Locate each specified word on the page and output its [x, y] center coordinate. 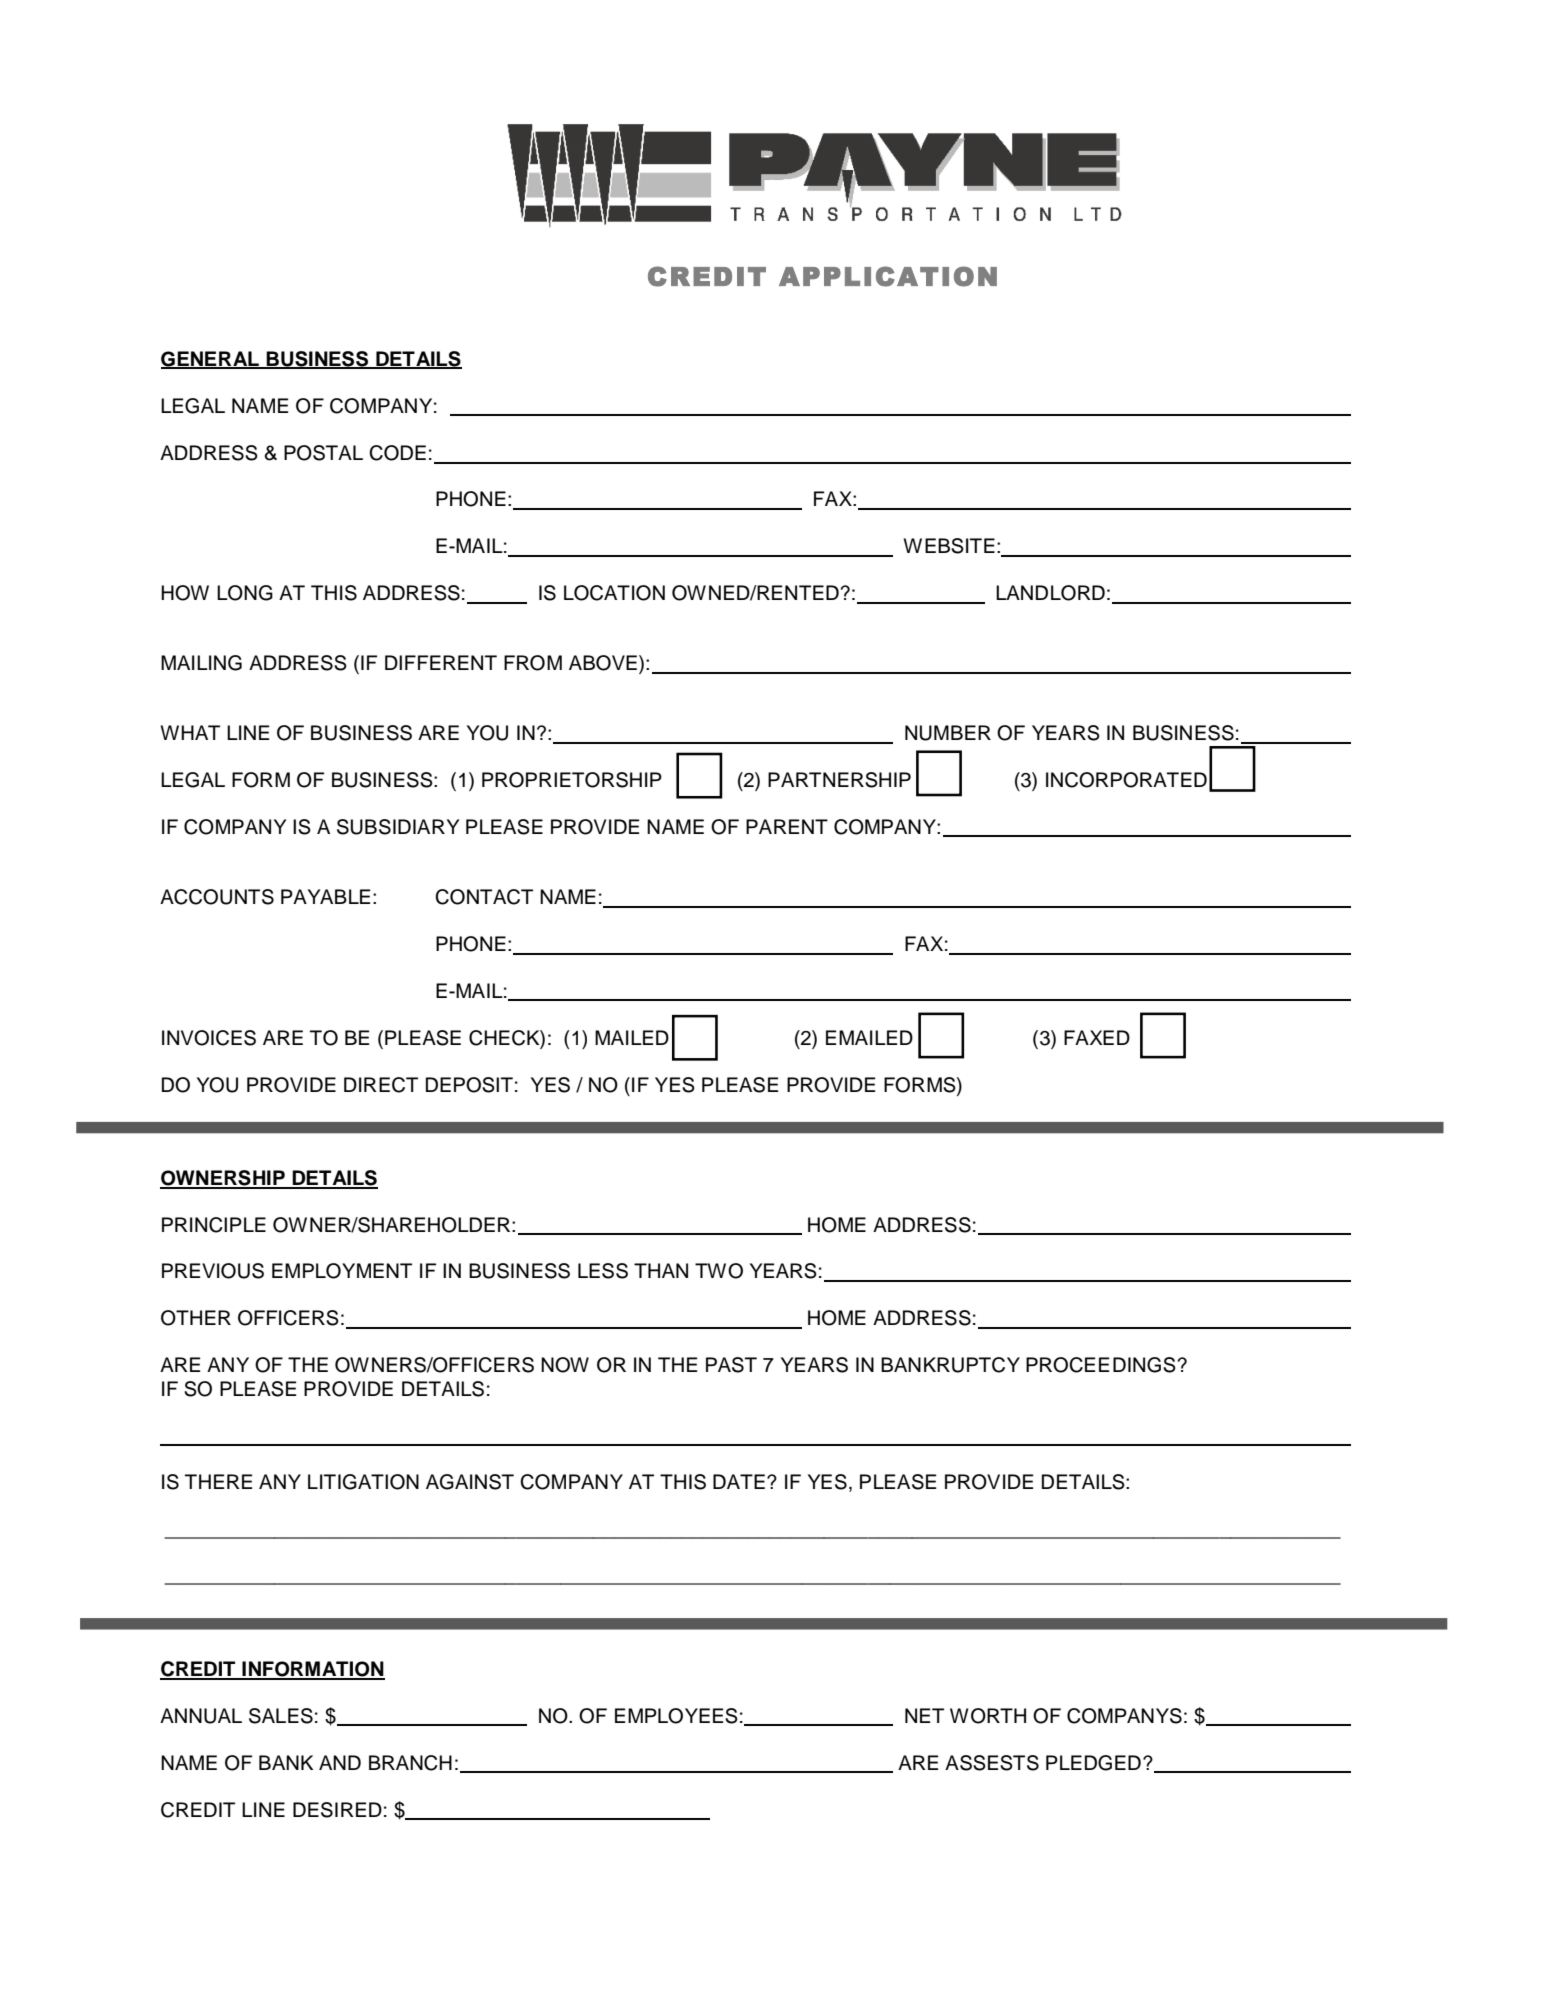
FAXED [1097, 1037]
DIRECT [381, 1085]
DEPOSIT [469, 1085]
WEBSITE [949, 546]
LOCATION [614, 593]
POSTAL [323, 453]
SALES [281, 1716]
